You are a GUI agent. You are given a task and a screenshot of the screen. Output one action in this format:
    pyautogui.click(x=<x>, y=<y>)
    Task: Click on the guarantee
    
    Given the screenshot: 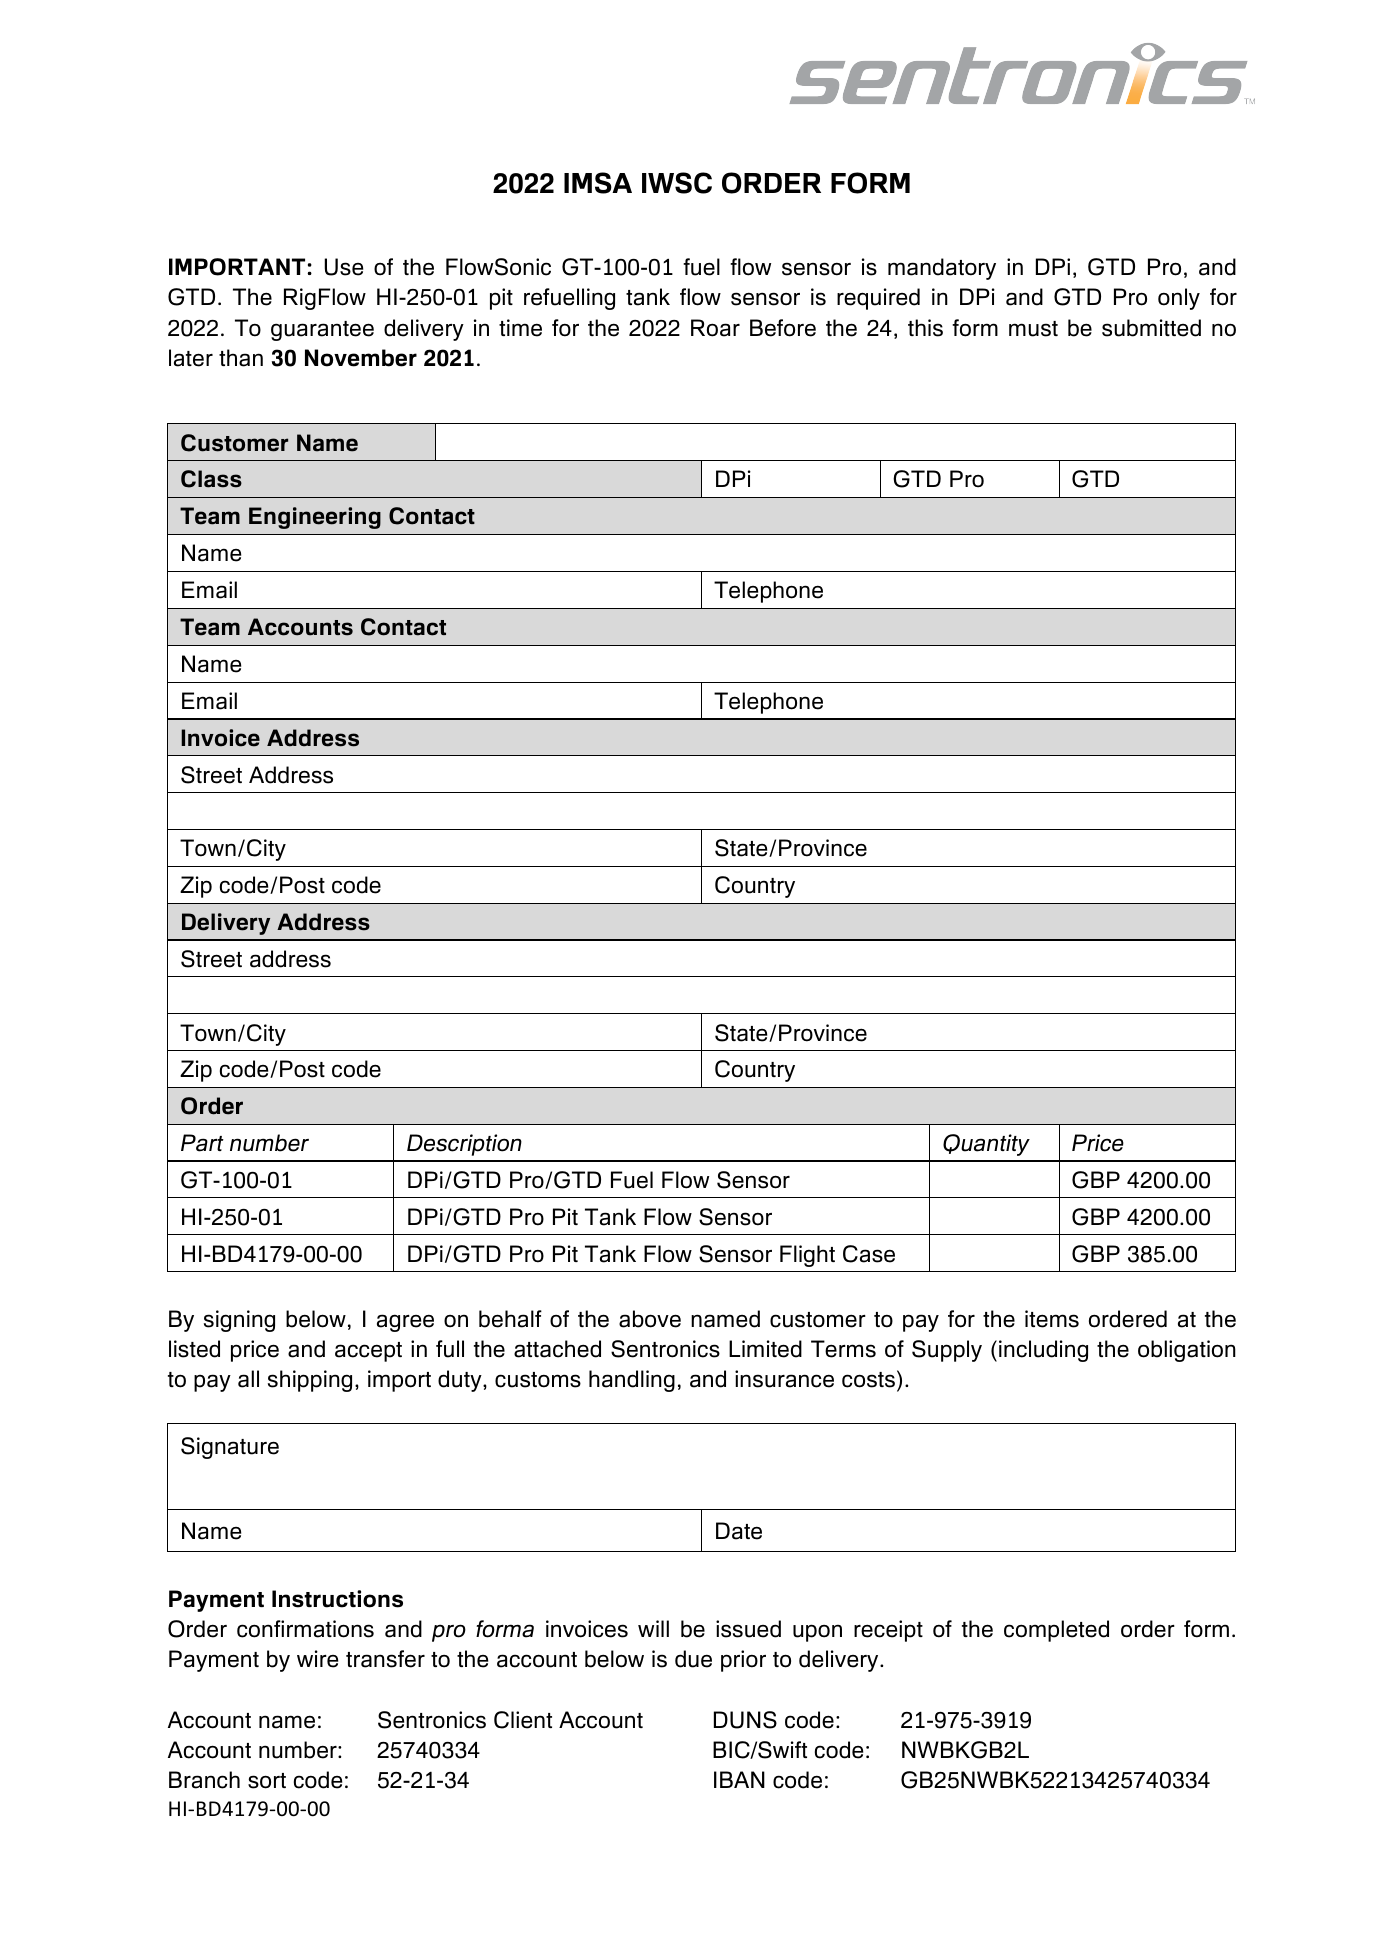 What is the action you would take?
    pyautogui.click(x=322, y=331)
